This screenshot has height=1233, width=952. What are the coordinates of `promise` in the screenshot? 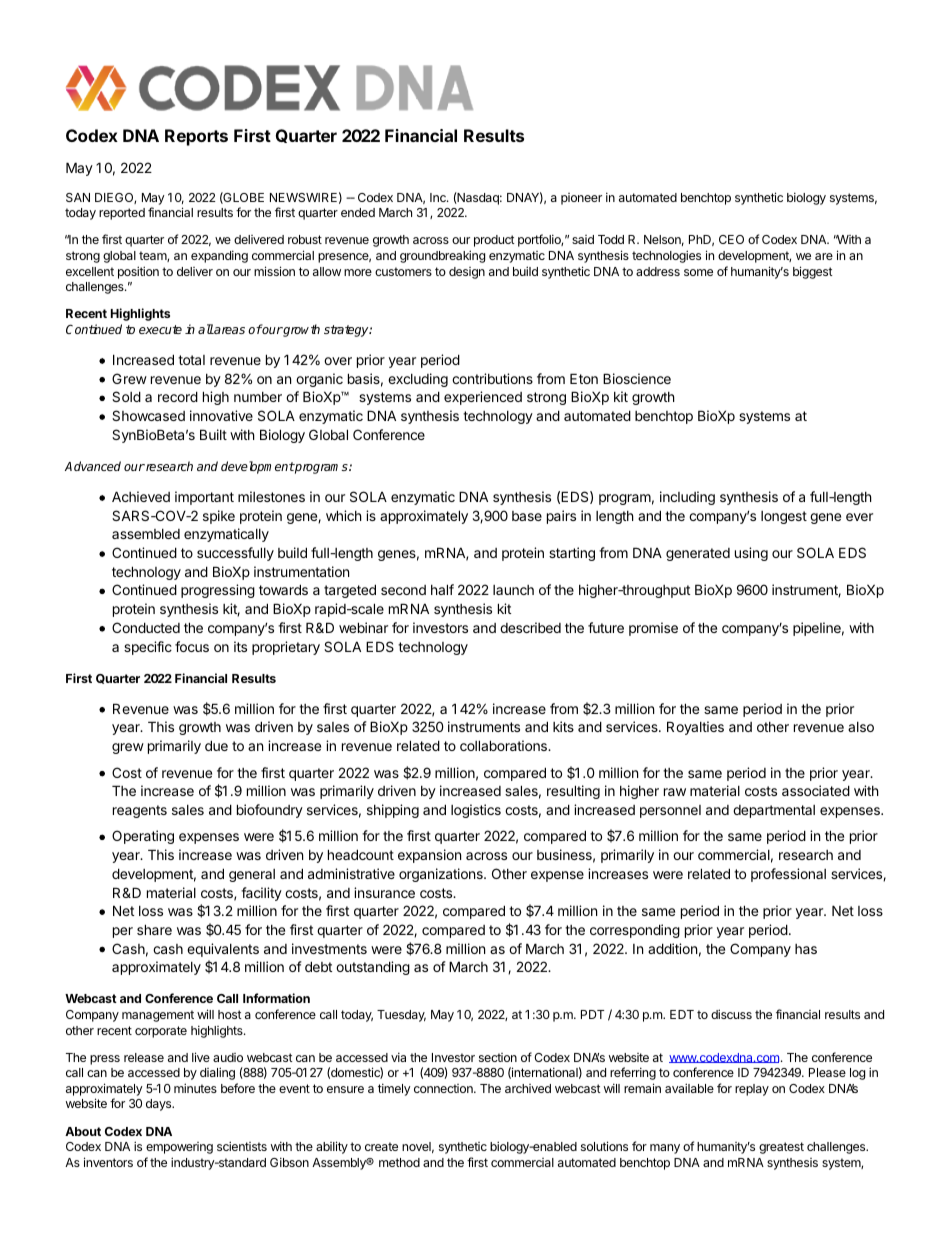 It's located at (653, 629).
